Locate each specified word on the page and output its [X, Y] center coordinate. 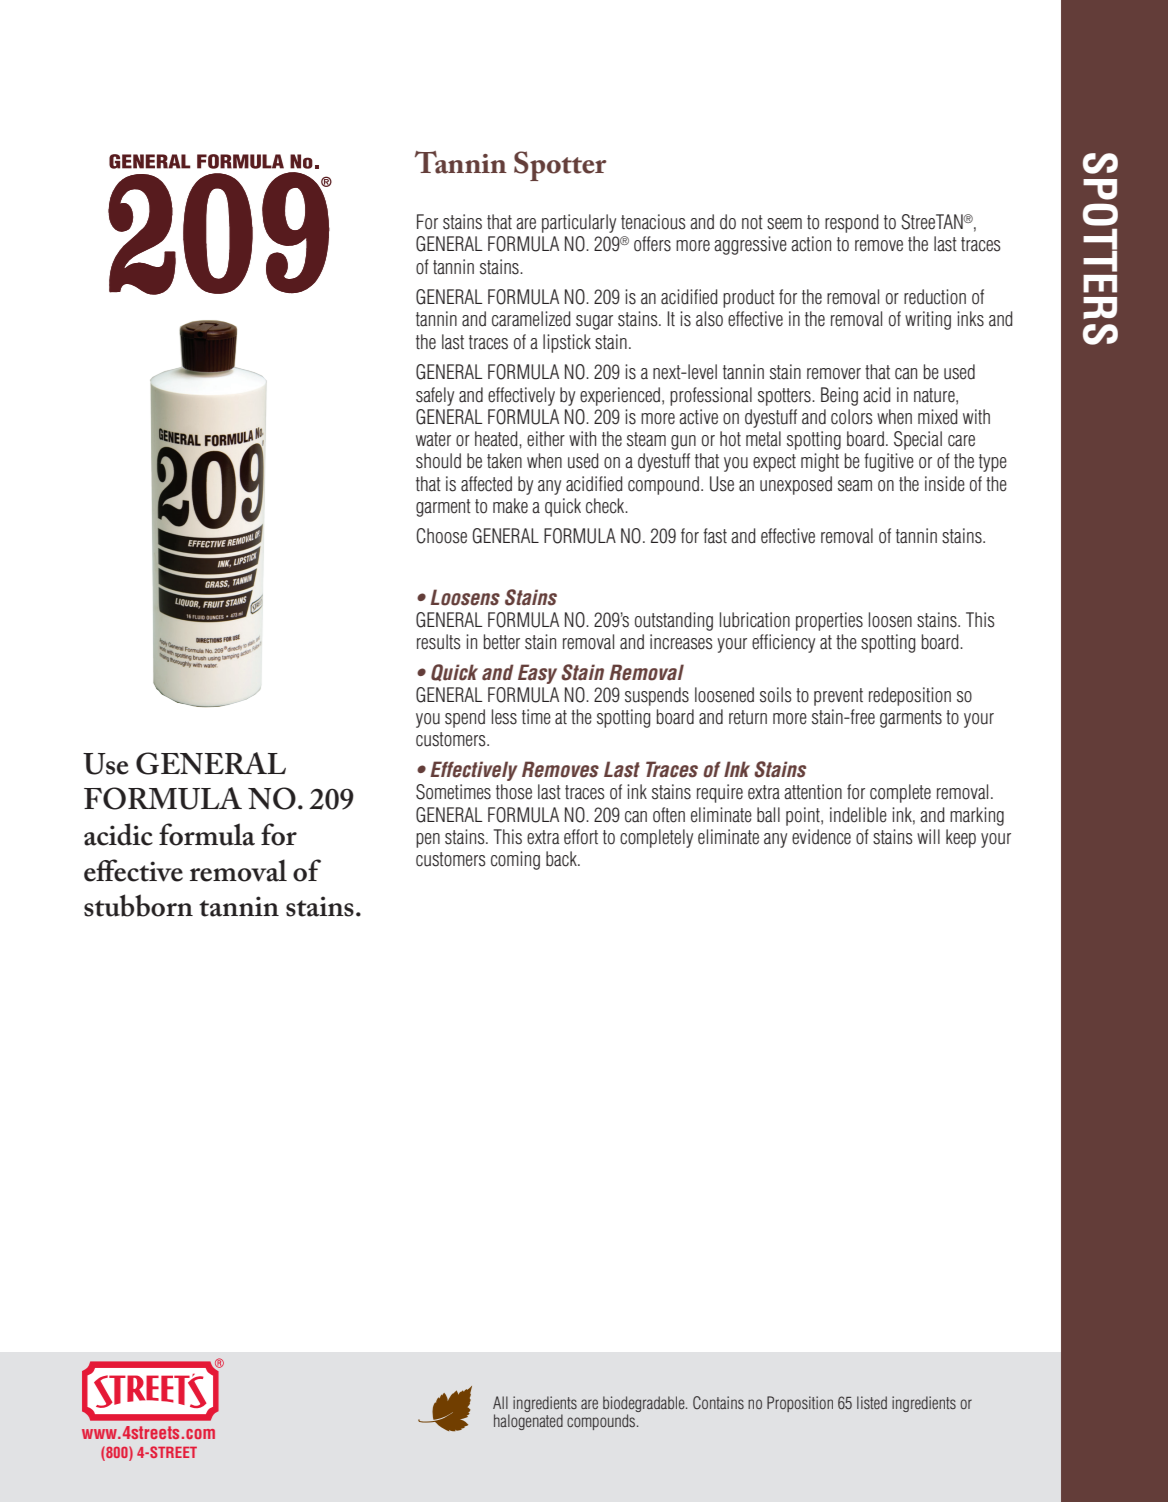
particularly [579, 223]
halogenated [528, 1422]
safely [435, 396]
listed [872, 1402]
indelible [858, 815]
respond [852, 223]
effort [581, 837]
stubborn [138, 905]
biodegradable [645, 1404]
